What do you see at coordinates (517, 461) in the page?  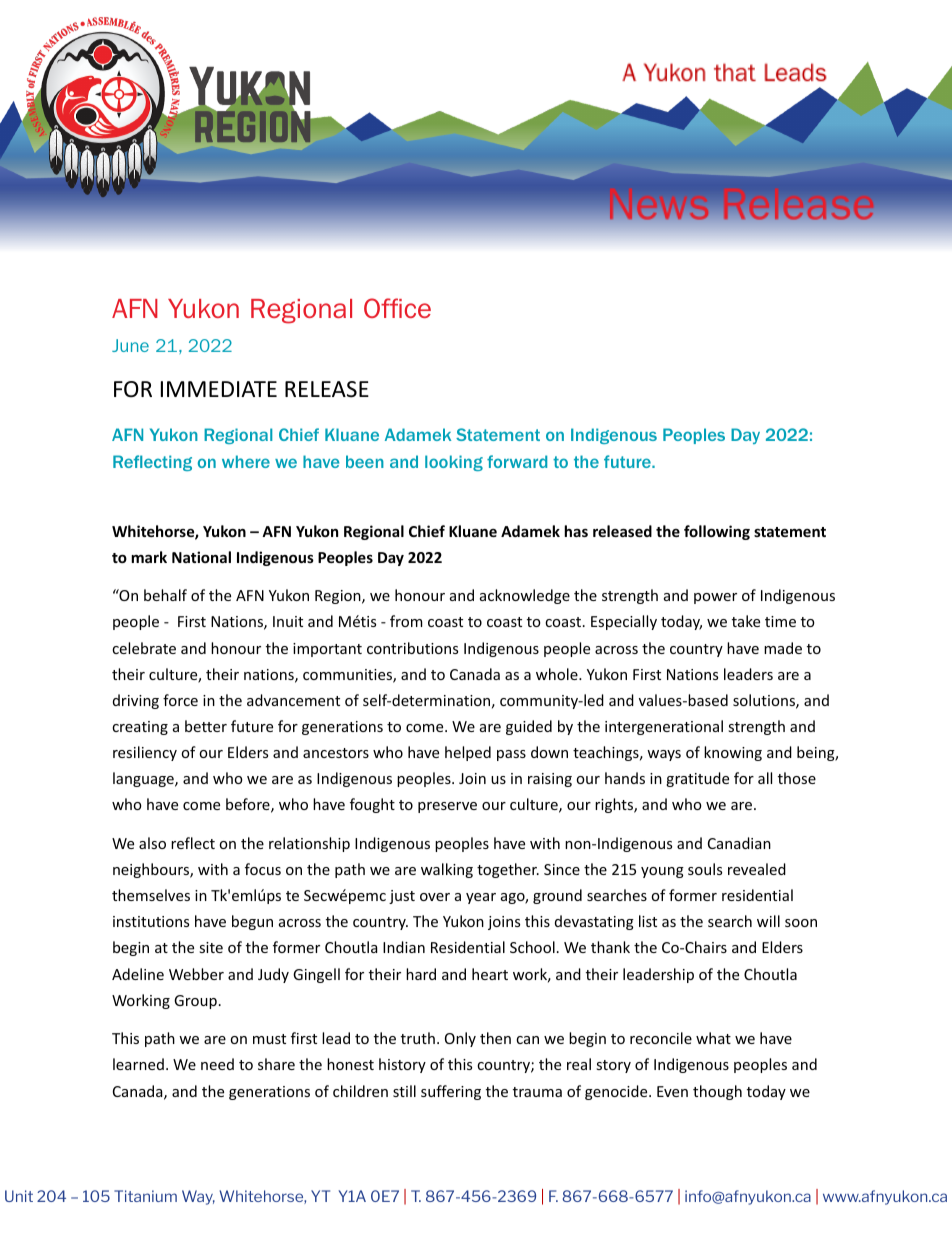 I see `forward` at bounding box center [517, 461].
